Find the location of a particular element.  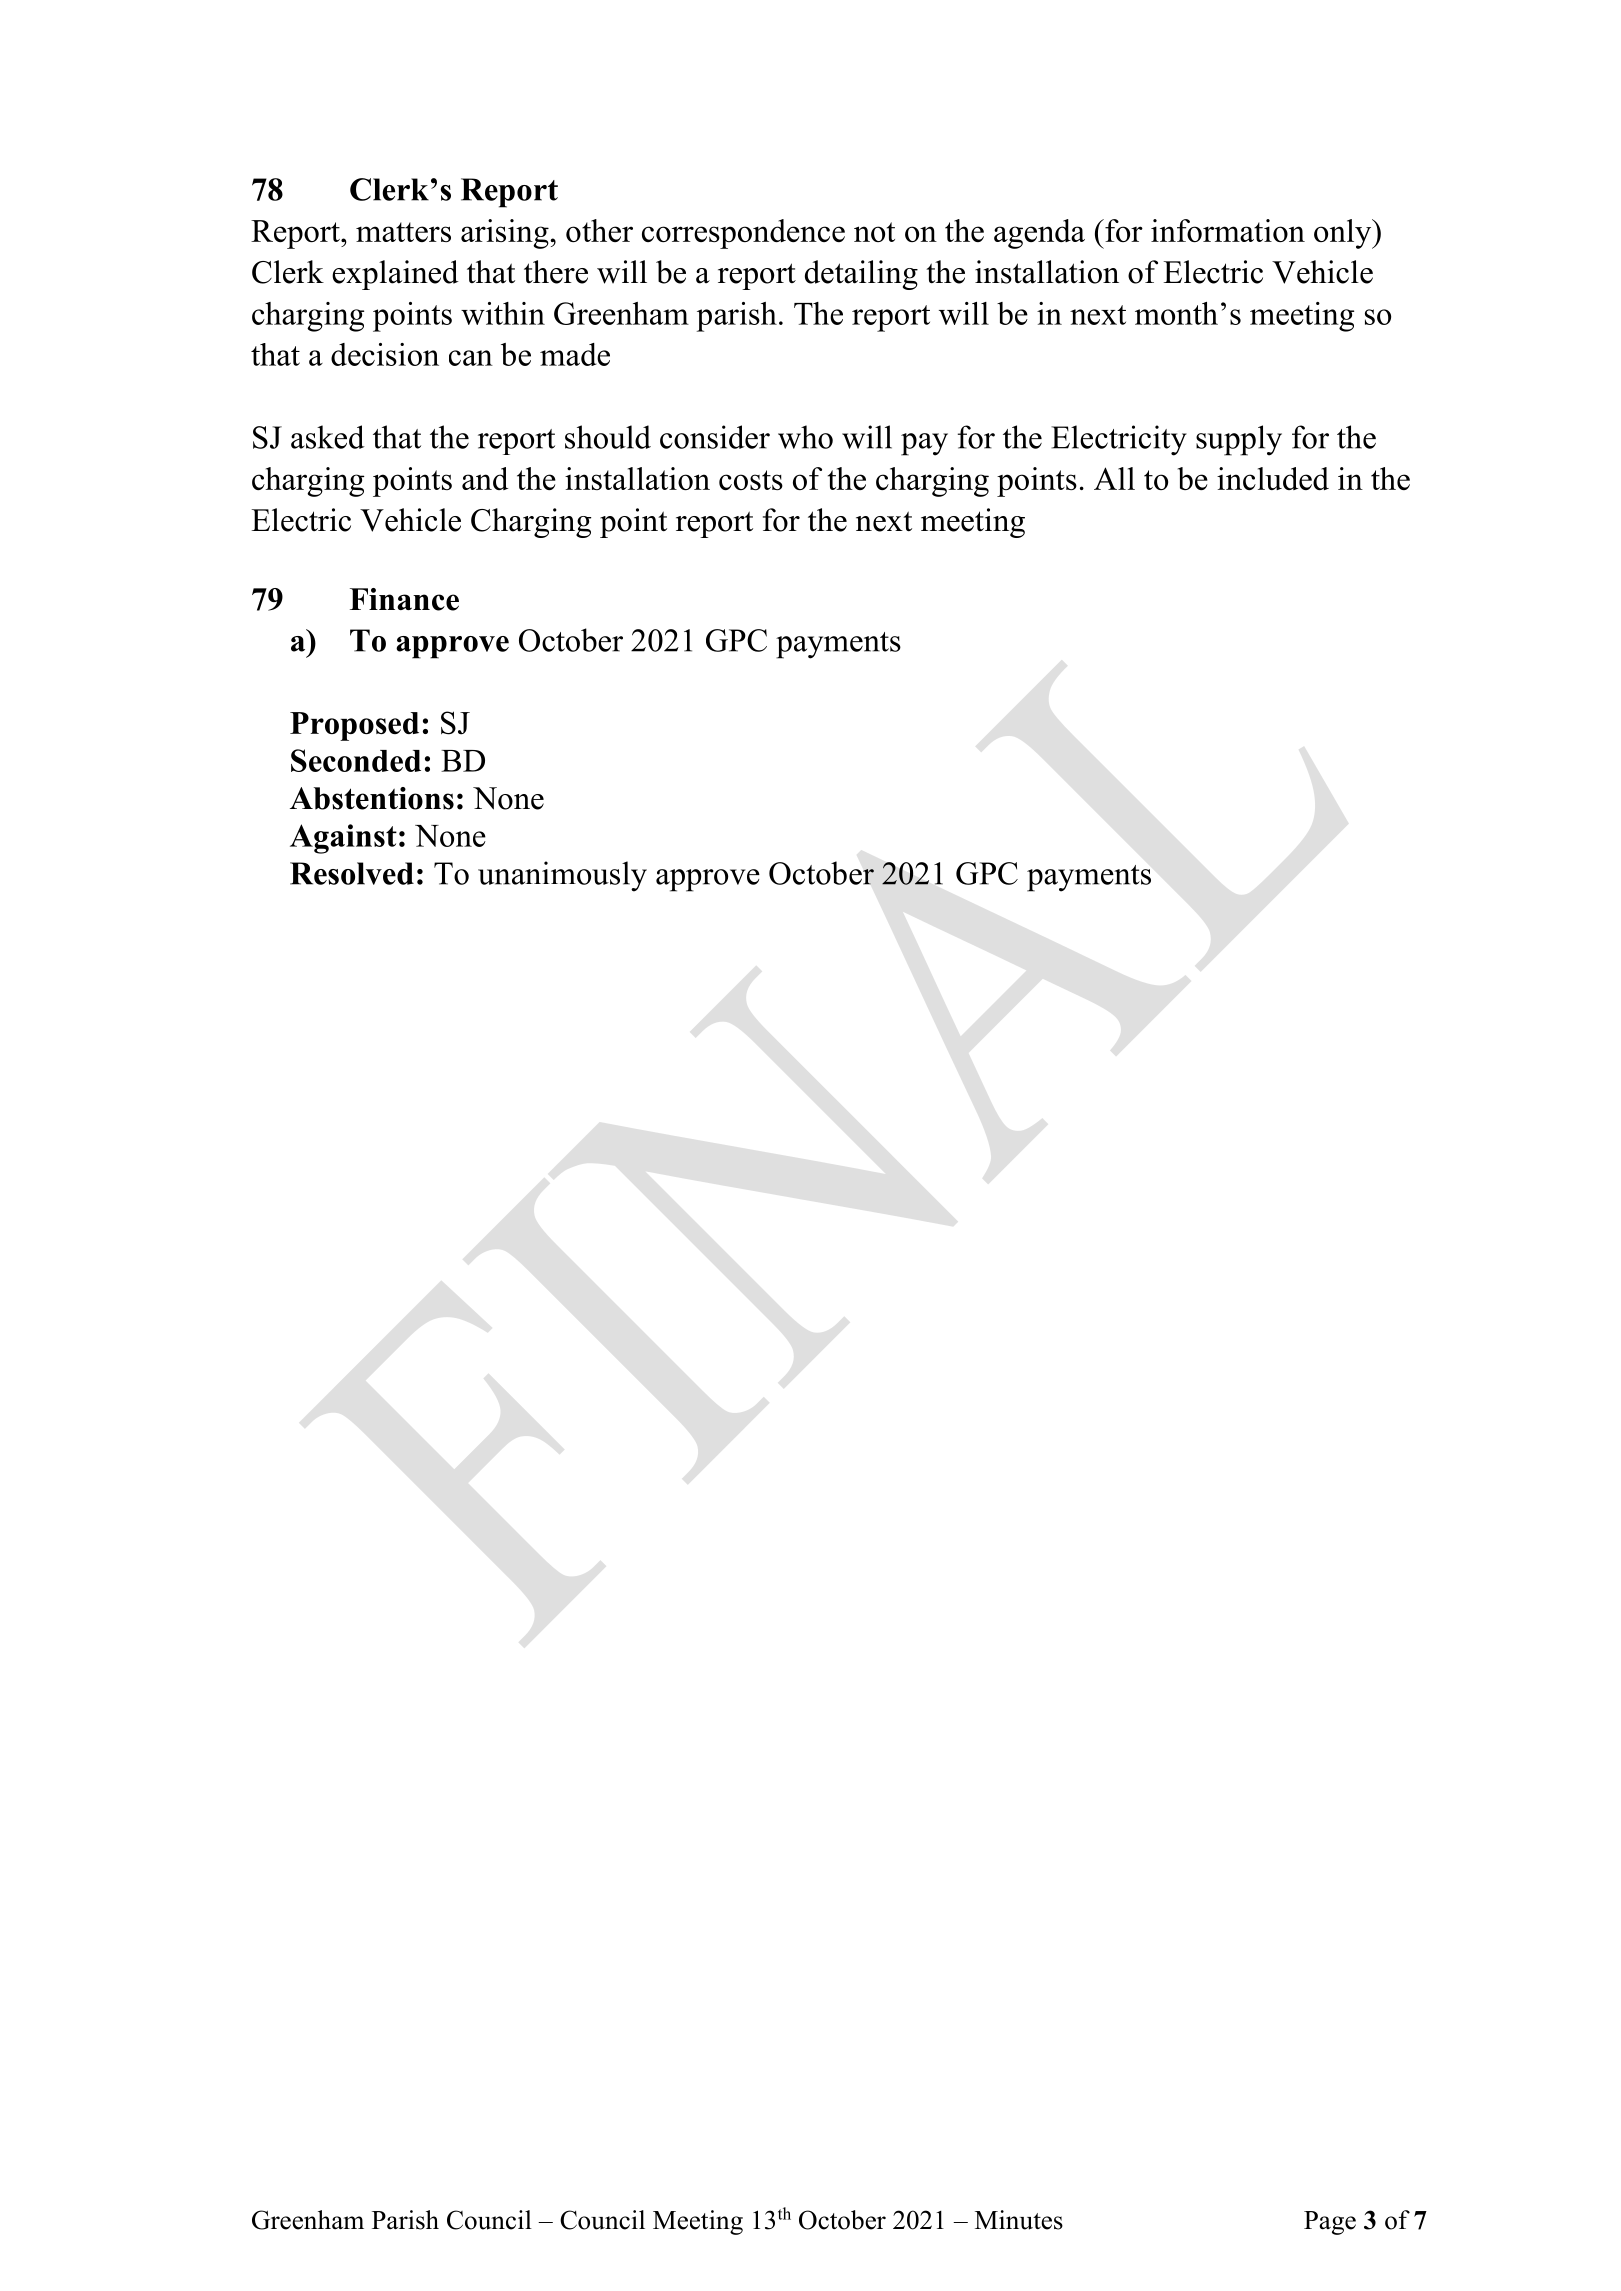

explained is located at coordinates (395, 275).
